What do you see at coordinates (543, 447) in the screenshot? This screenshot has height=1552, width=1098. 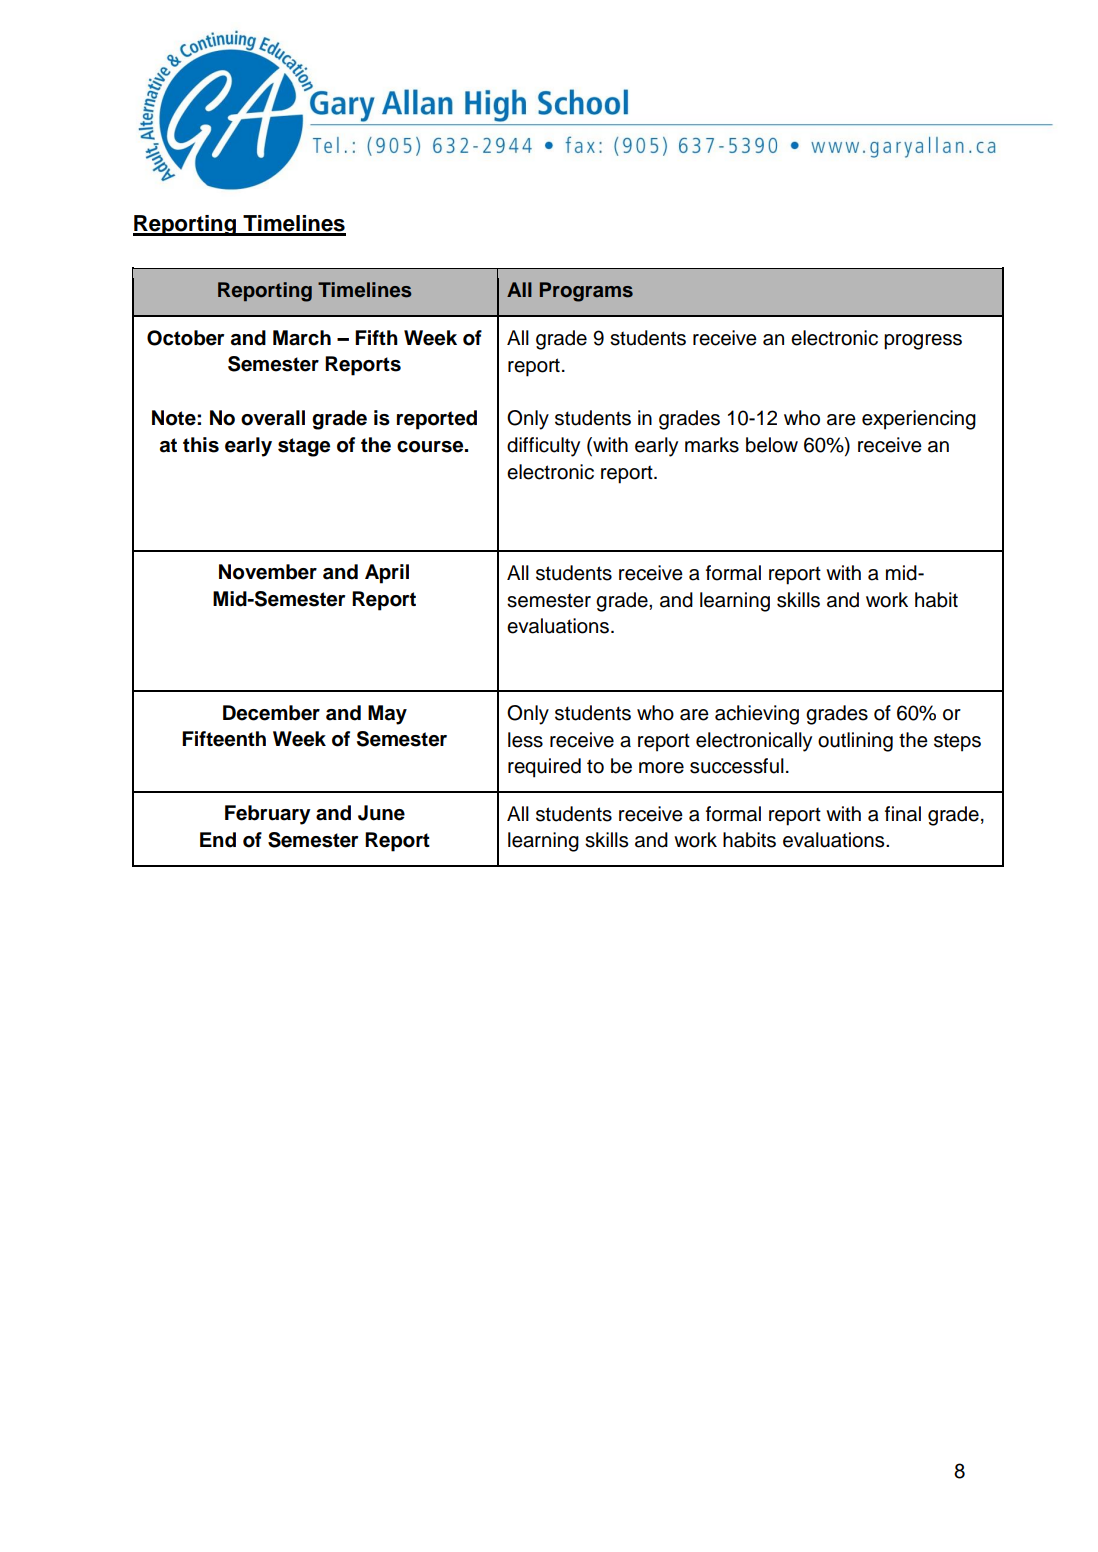 I see `difficulty` at bounding box center [543, 447].
